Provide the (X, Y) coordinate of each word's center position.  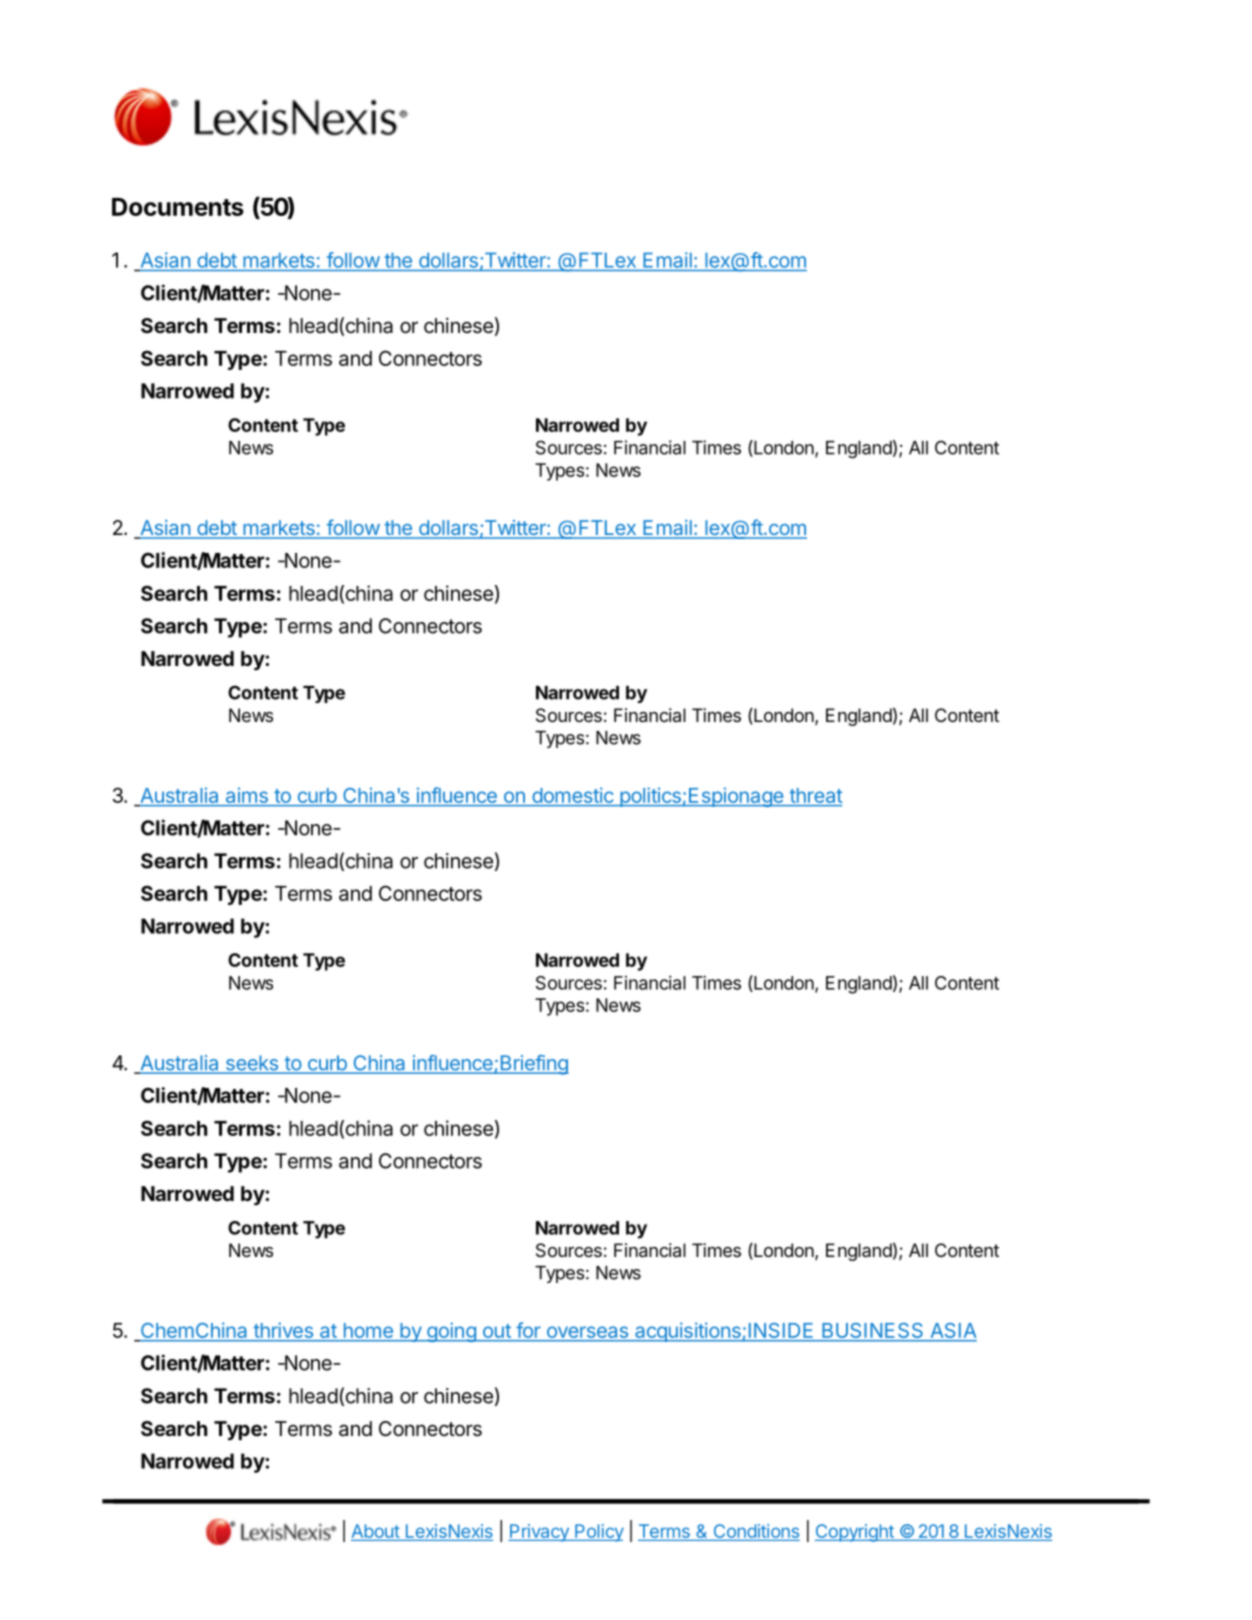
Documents (178, 207)
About (376, 1531)
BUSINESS (873, 1332)
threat (816, 795)
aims (247, 795)
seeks (251, 1064)
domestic (573, 795)
